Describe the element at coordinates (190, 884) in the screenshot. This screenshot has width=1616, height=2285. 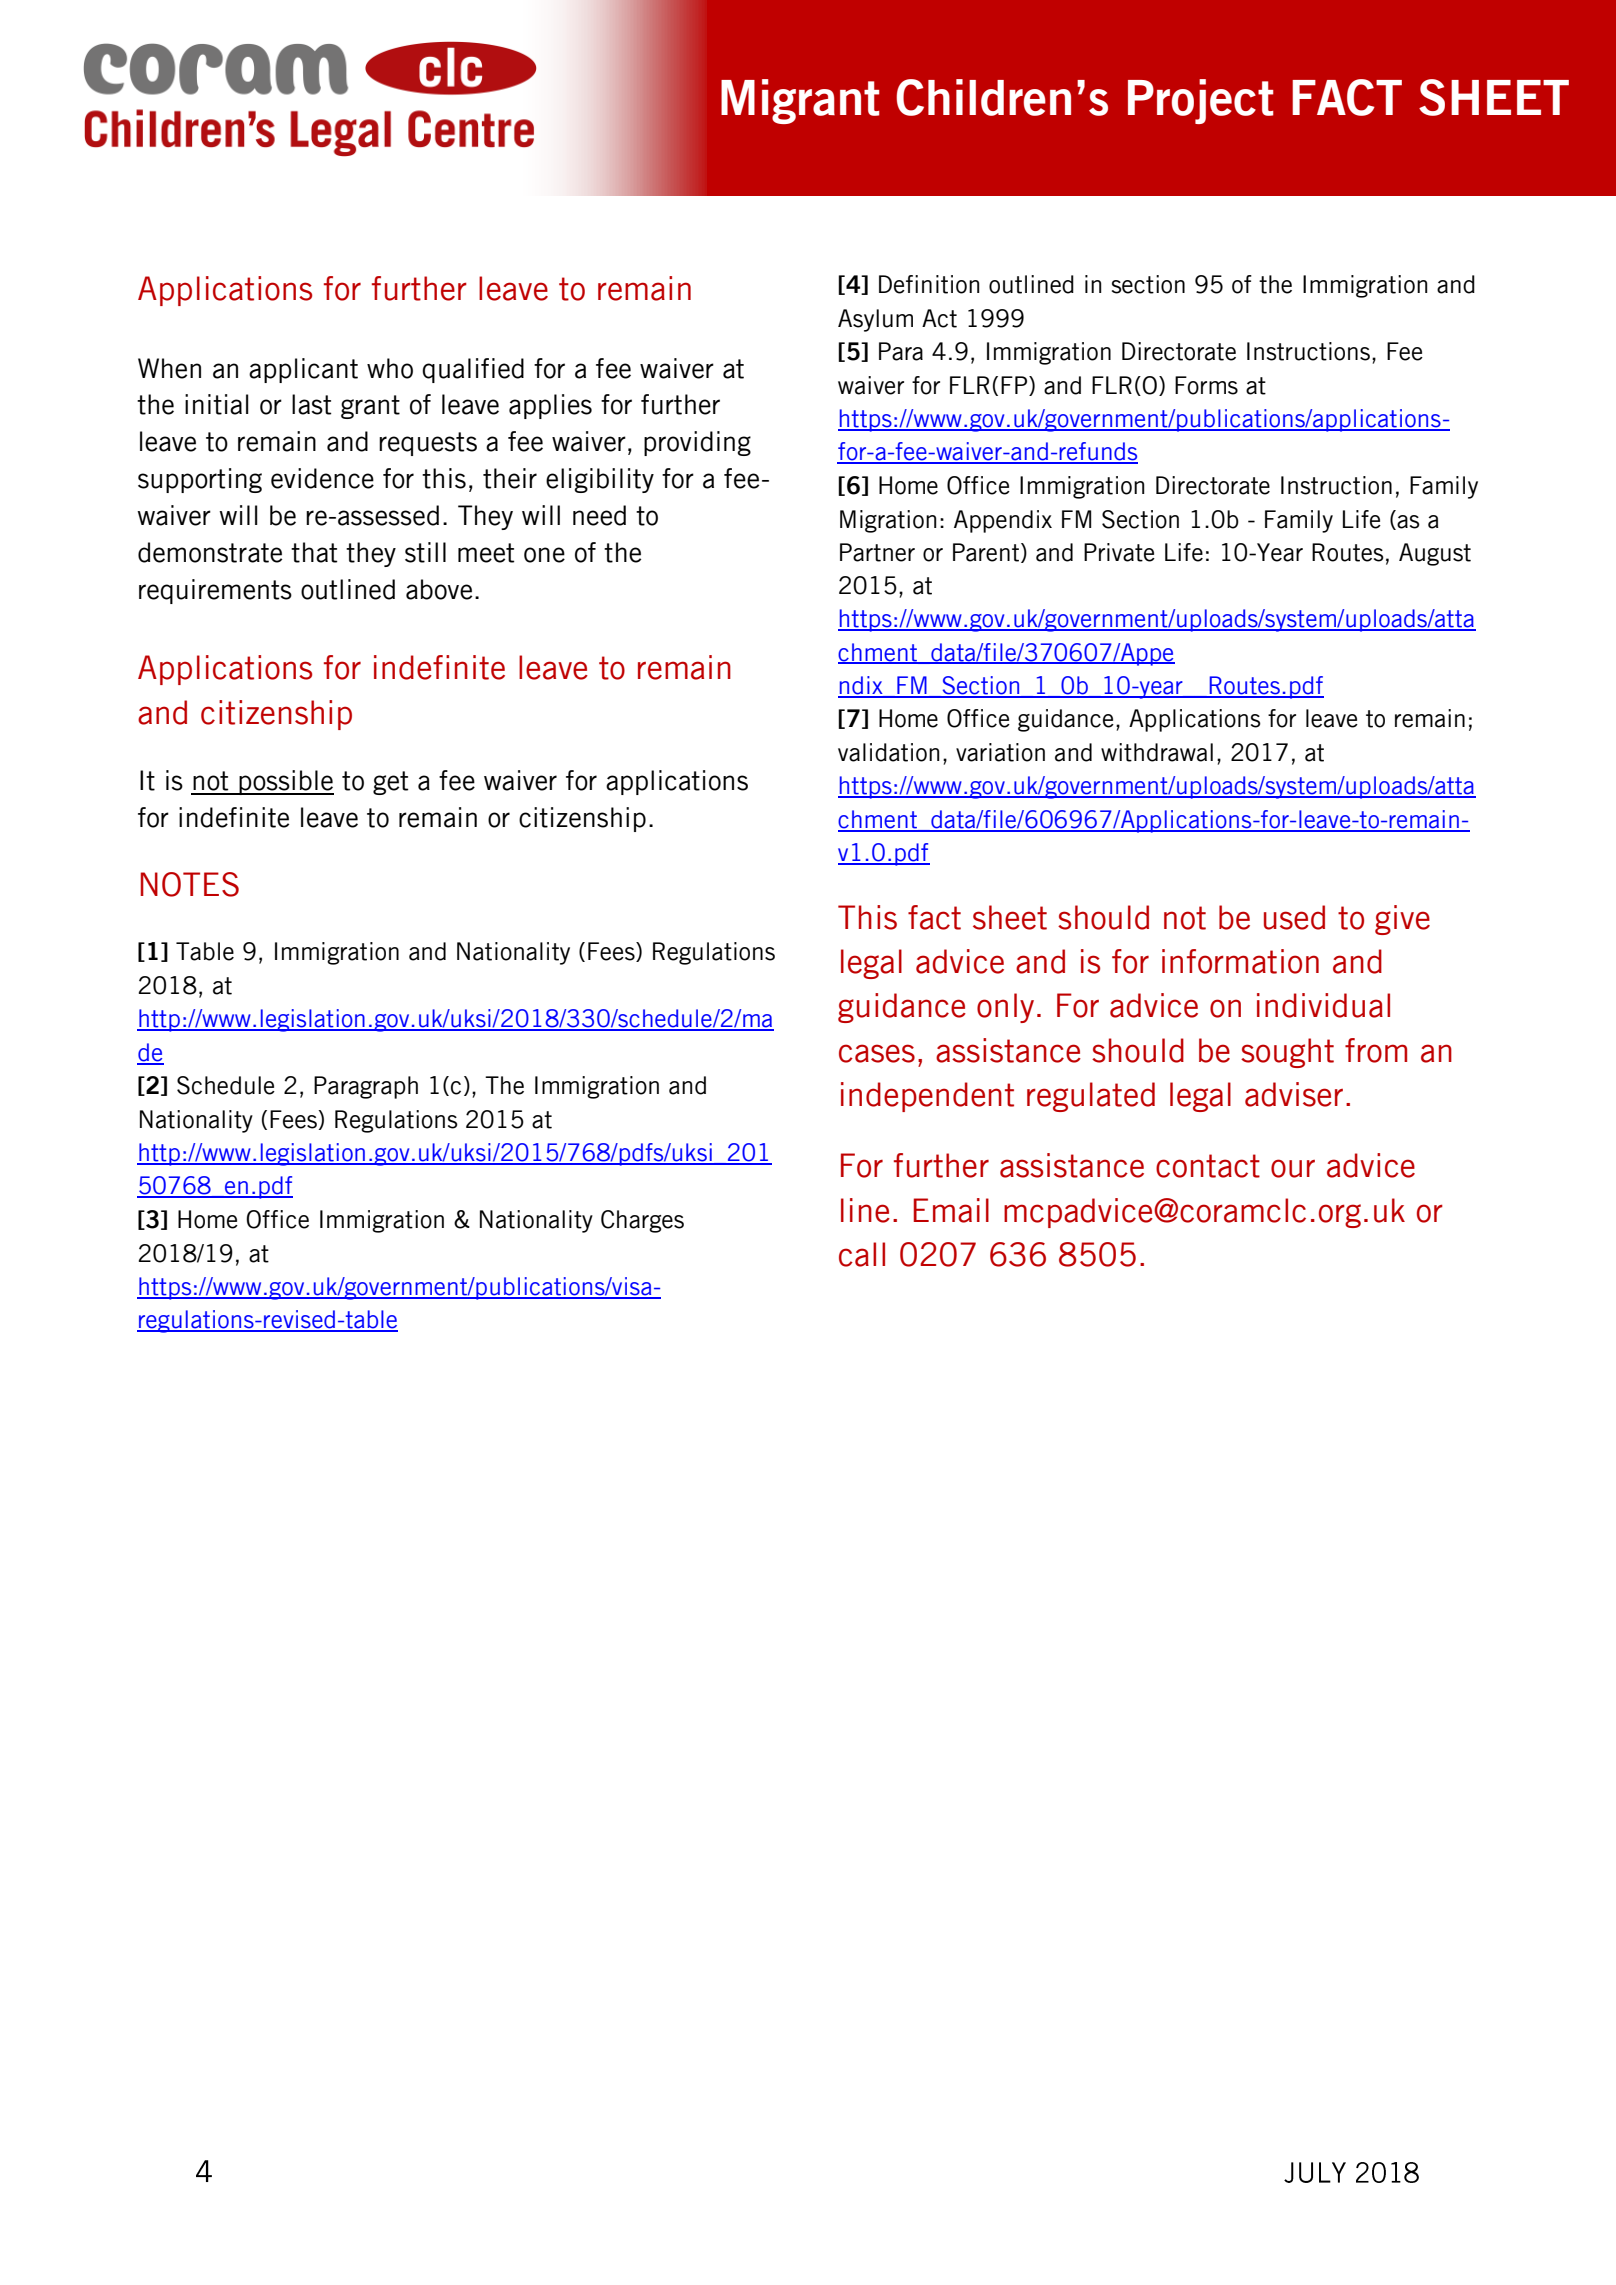
I see `NOTES` at that location.
